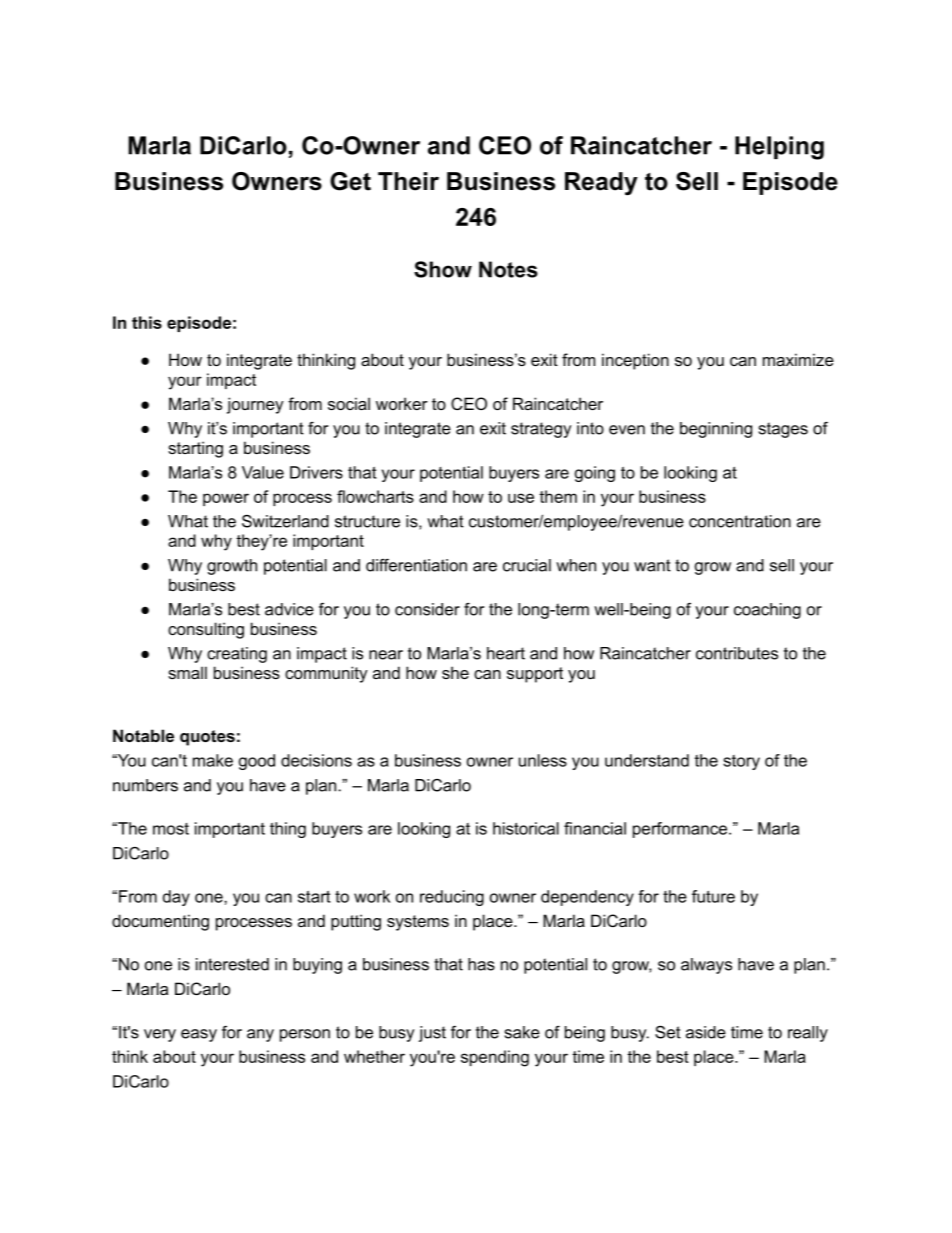 This page has height=1233, width=952. Describe the element at coordinates (206, 630) in the page. I see `consulting` at that location.
